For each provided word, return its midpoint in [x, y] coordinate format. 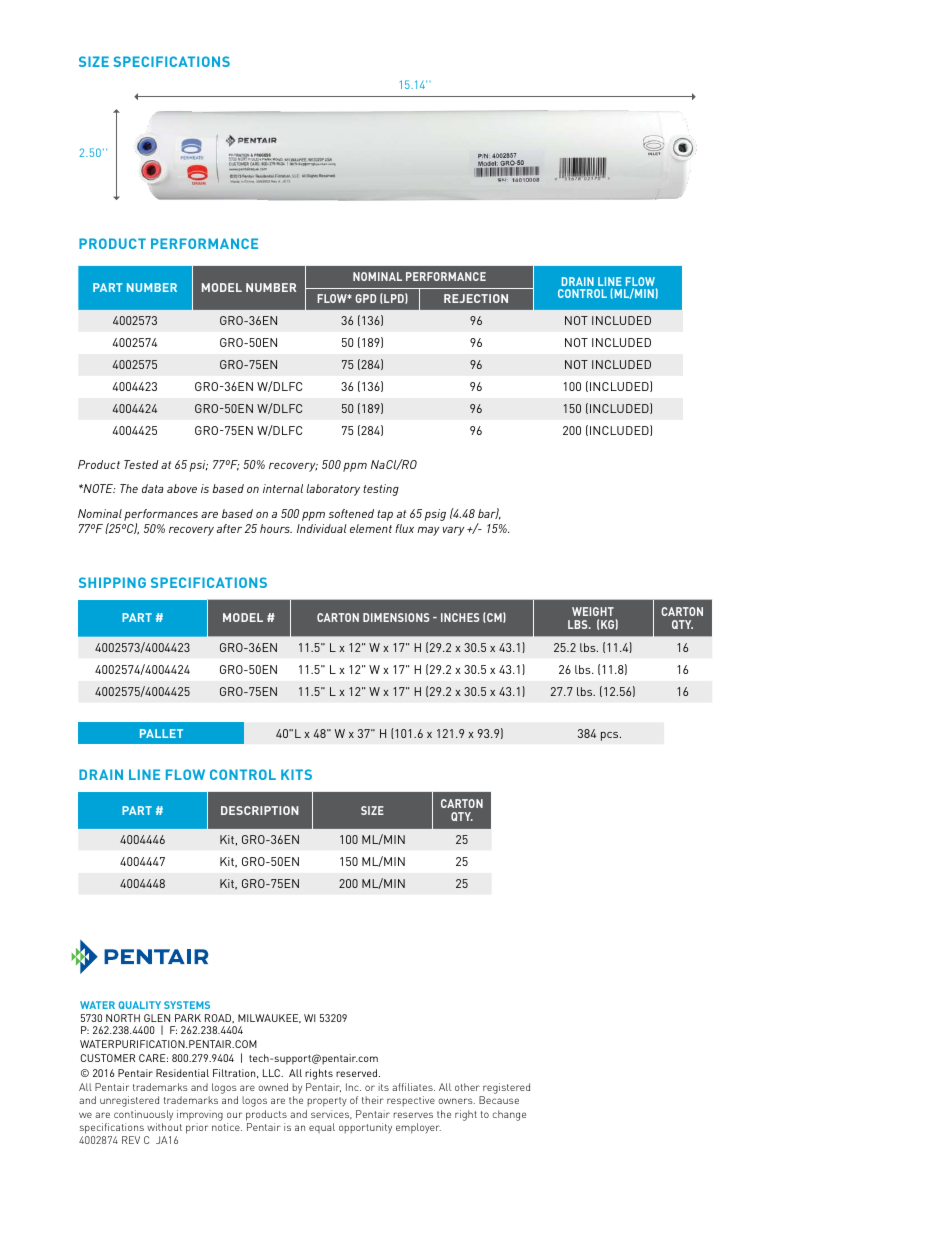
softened [351, 513]
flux [404, 528]
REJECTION [476, 298]
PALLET [161, 733]
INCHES [460, 617]
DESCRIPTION [260, 810]
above [182, 488]
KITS [296, 774]
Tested [141, 464]
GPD [365, 298]
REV [131, 1140]
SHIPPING [112, 582]
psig [435, 515]
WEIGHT [593, 611]
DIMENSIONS [396, 617]
